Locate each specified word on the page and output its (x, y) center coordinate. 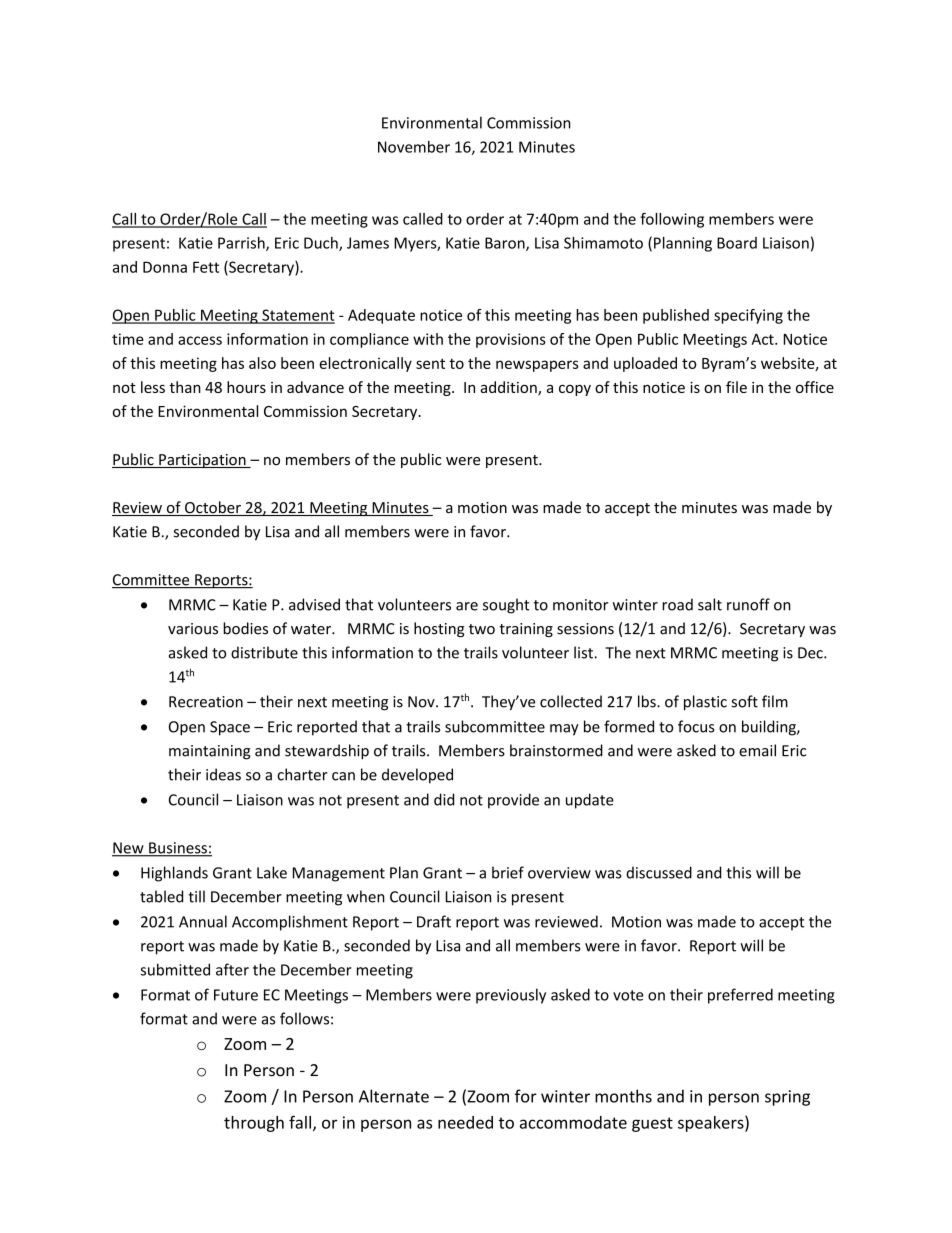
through (254, 1124)
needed (465, 1122)
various (193, 629)
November (414, 147)
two (482, 629)
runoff (748, 604)
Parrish (242, 244)
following (672, 220)
